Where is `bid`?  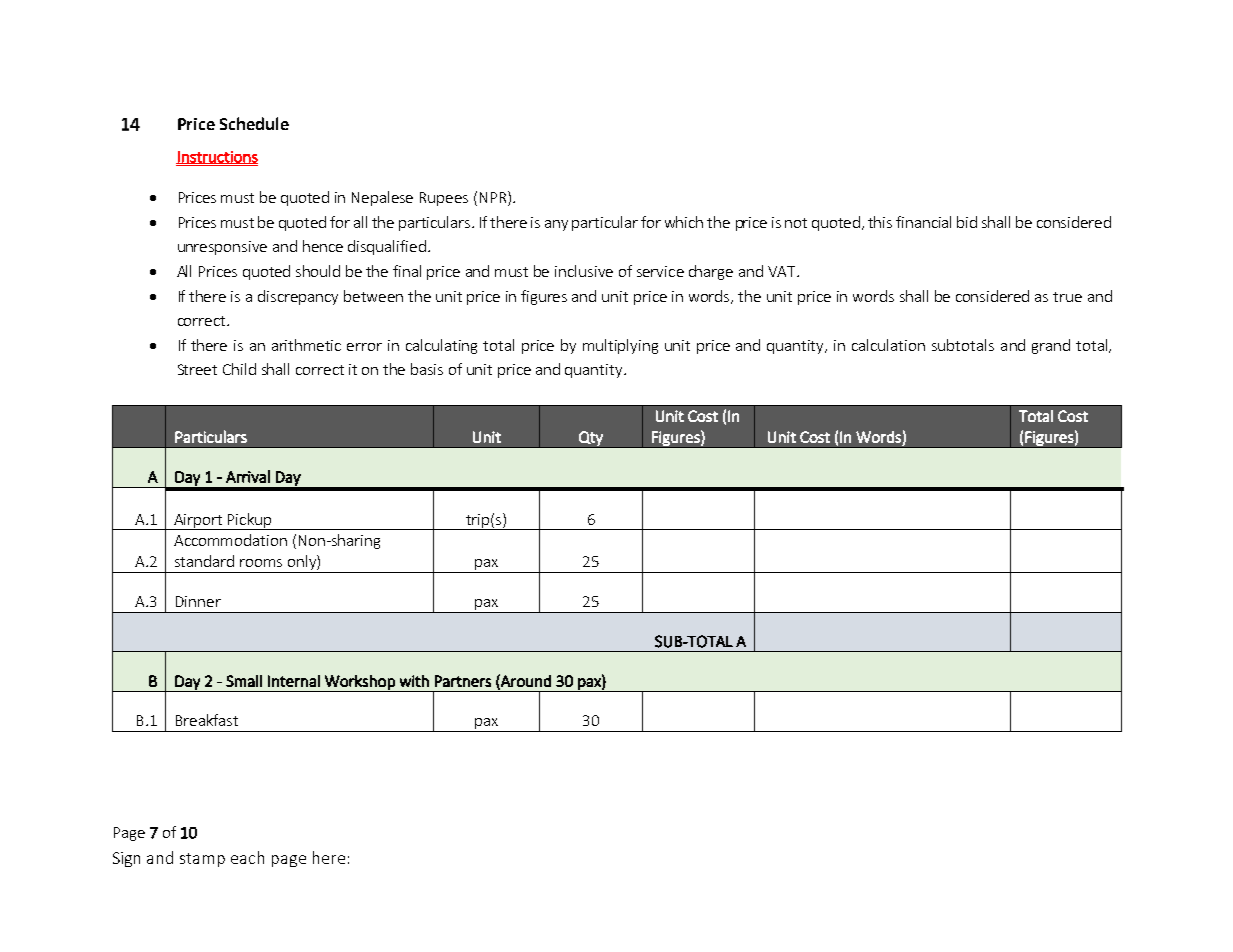 bid is located at coordinates (967, 222).
